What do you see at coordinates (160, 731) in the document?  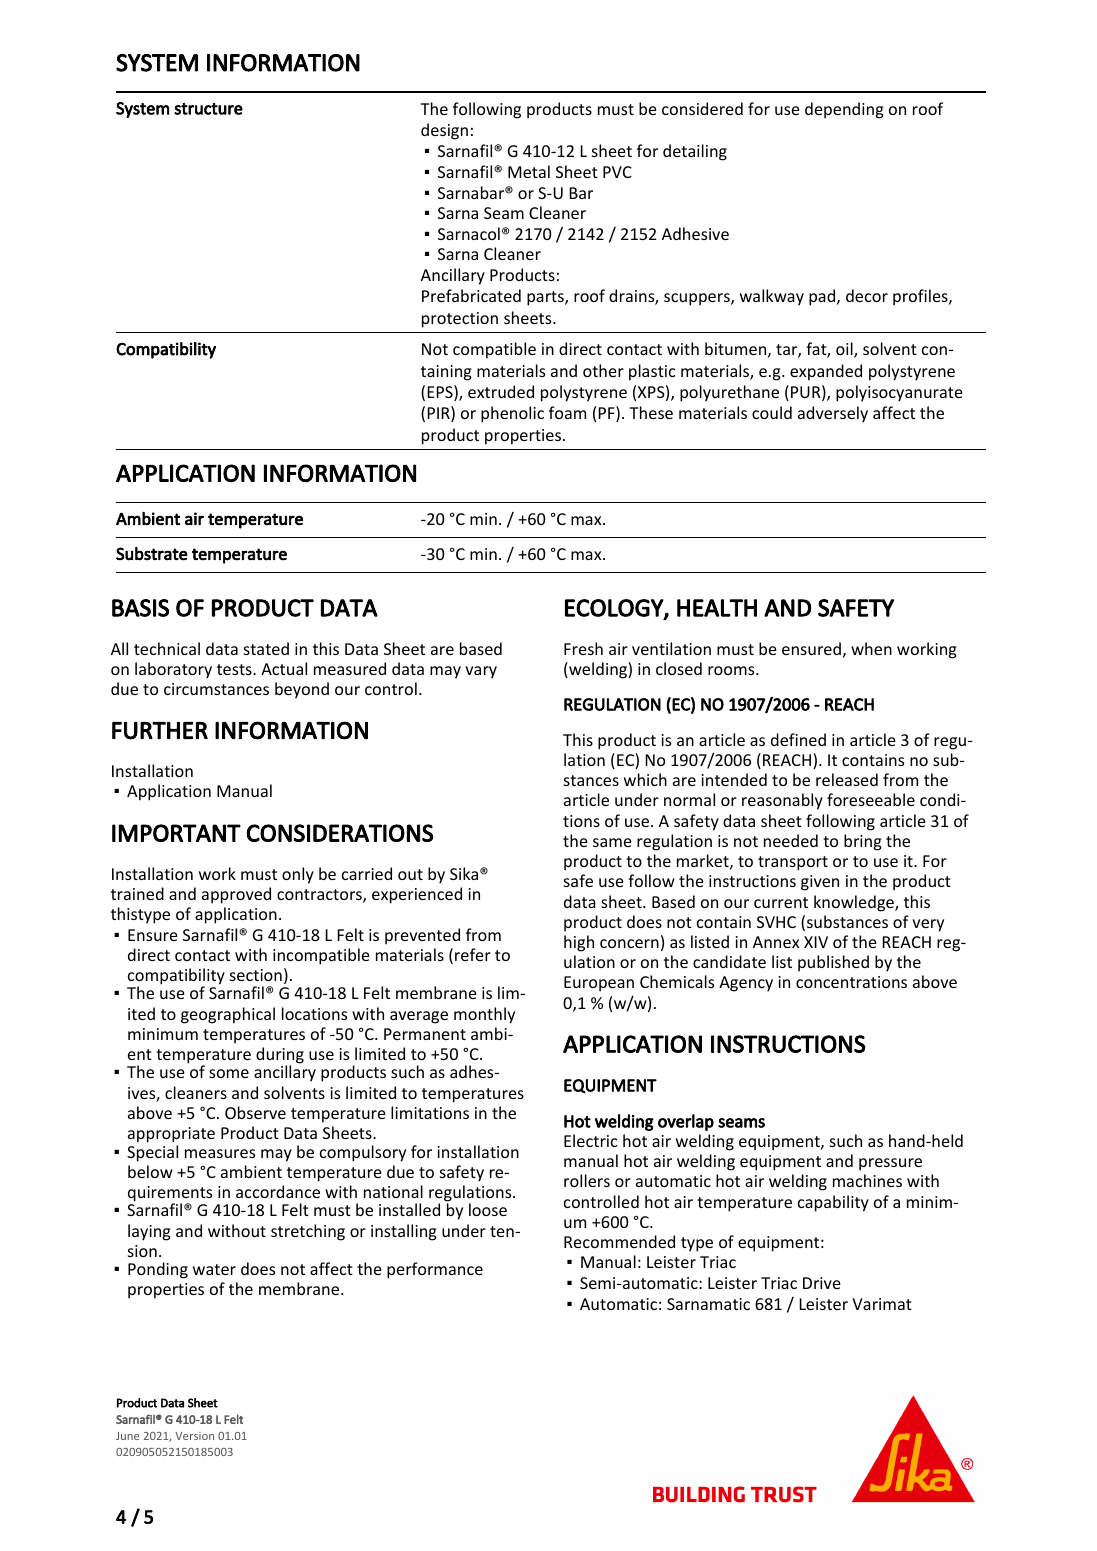 I see `FURTHER` at bounding box center [160, 731].
